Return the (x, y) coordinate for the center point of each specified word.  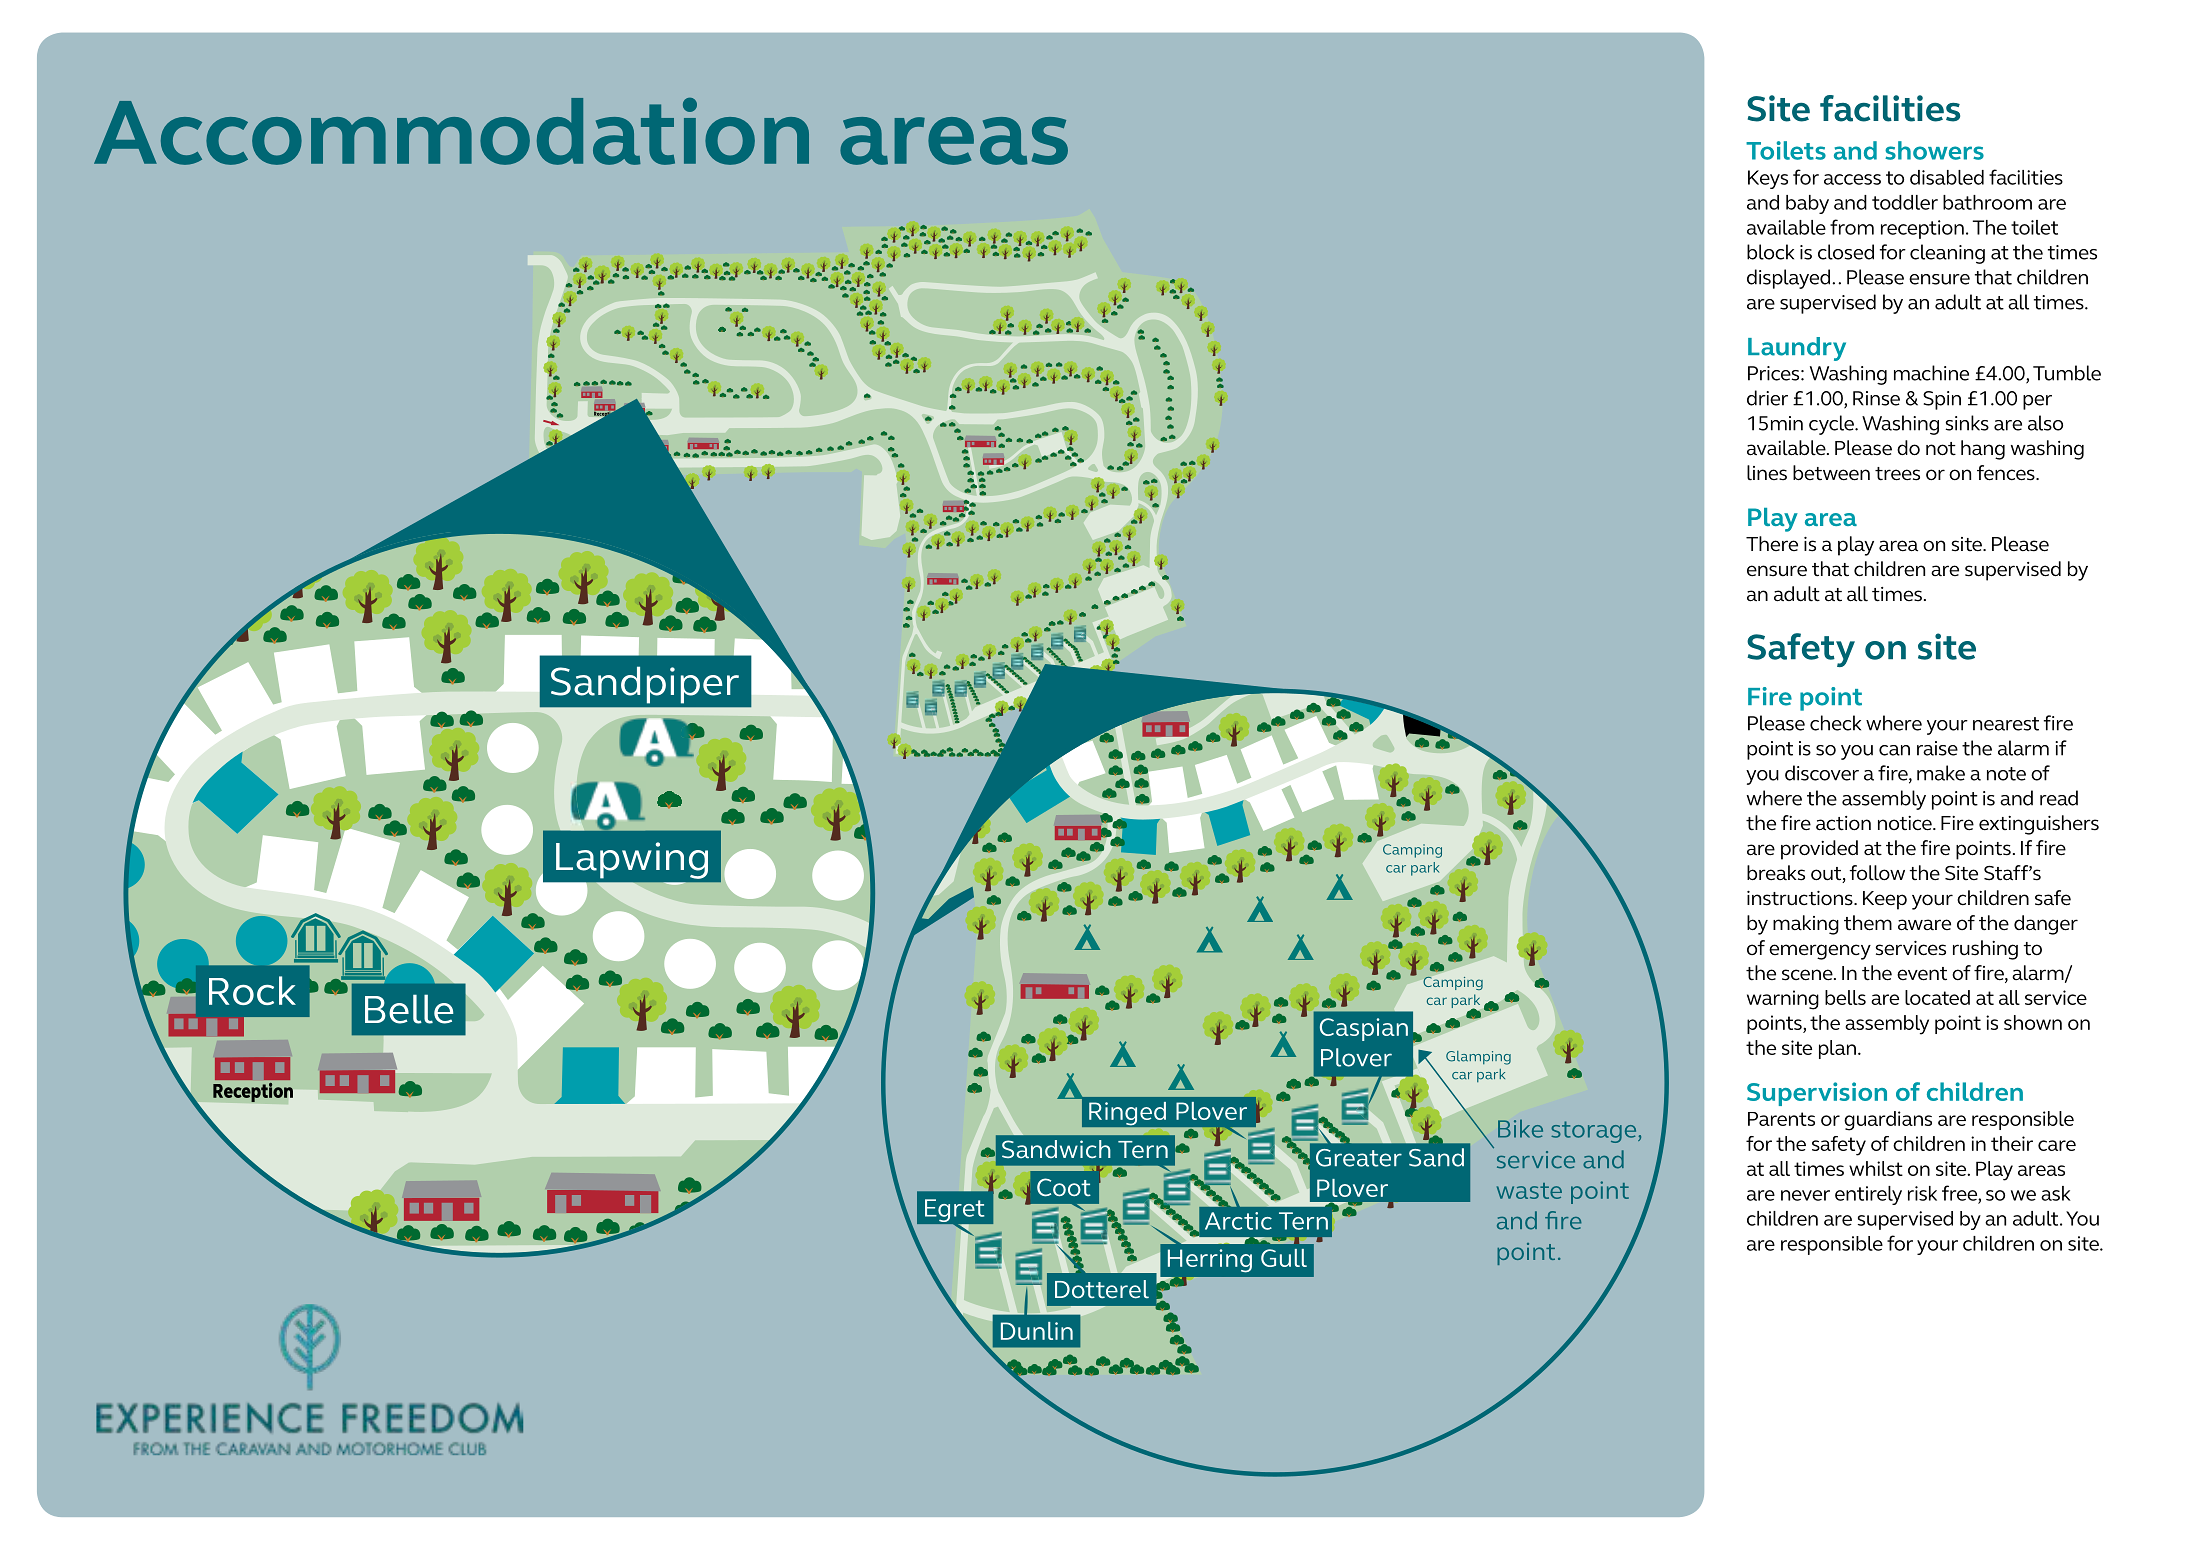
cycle (1833, 425)
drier (1767, 398)
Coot (1064, 1187)
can (1894, 750)
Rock (252, 990)
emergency (1820, 952)
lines (1767, 473)
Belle (409, 1009)
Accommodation (451, 131)
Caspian (1364, 1029)
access (1852, 179)
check (1835, 723)
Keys (1768, 179)
